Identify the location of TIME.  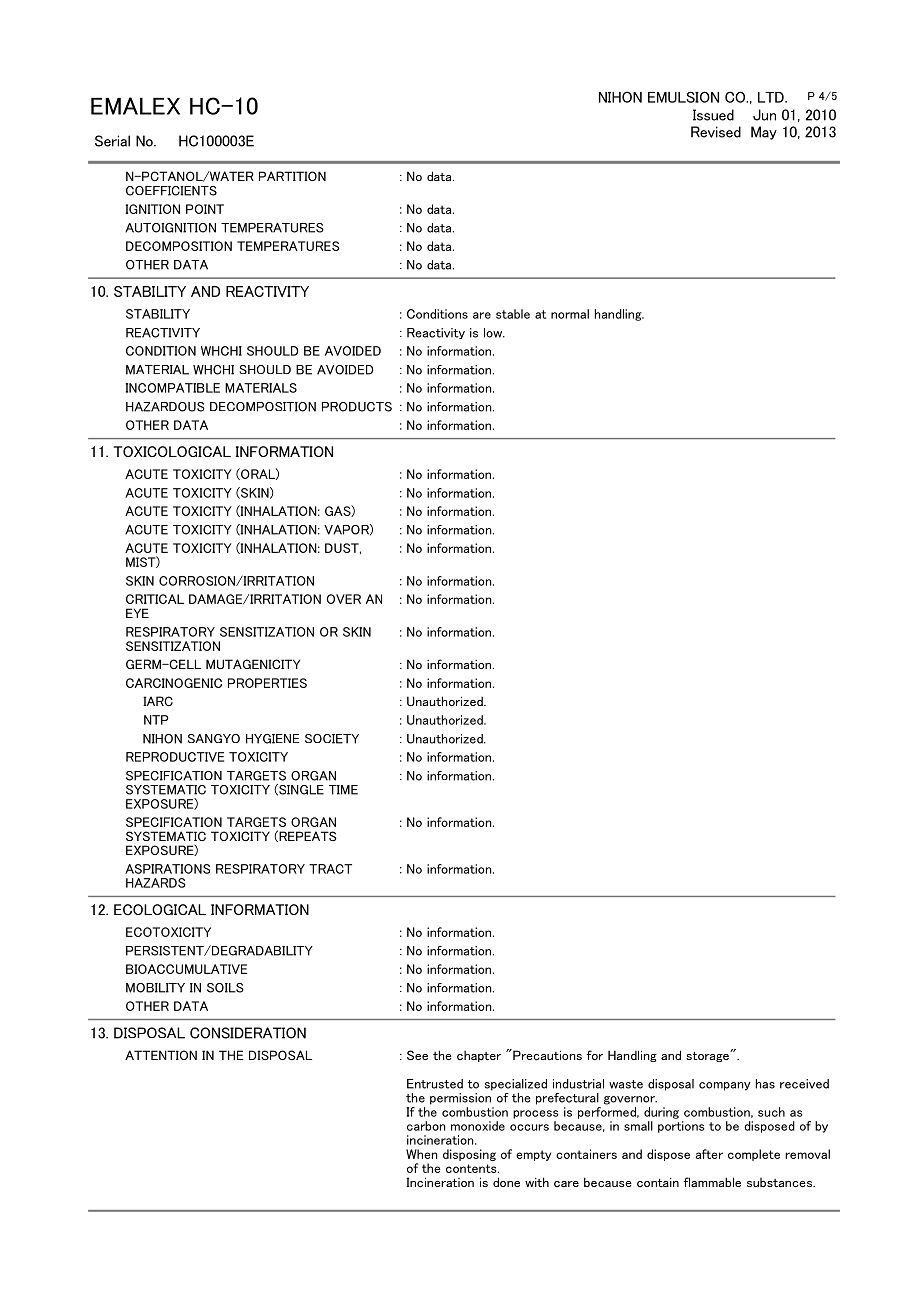
(343, 790).
